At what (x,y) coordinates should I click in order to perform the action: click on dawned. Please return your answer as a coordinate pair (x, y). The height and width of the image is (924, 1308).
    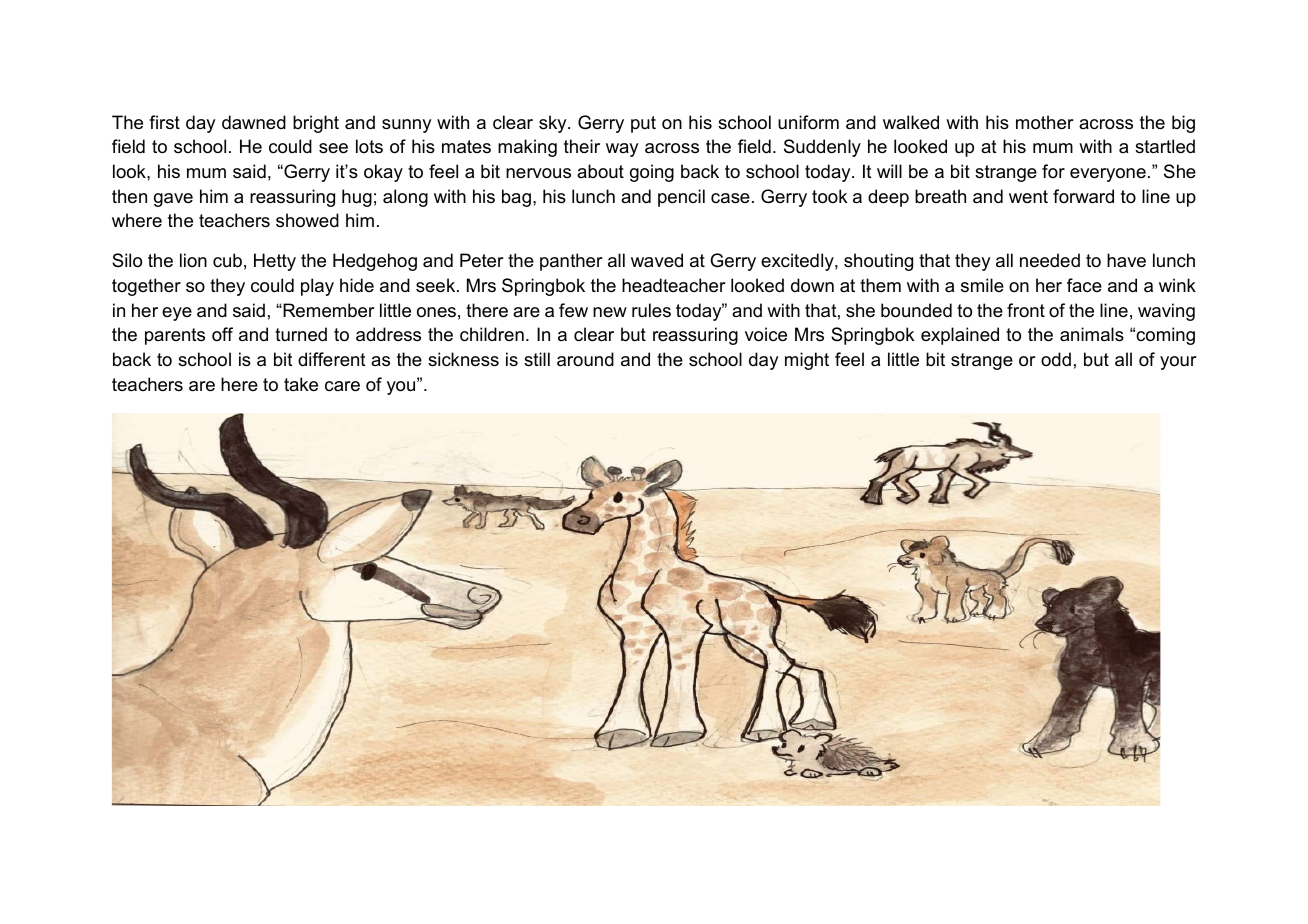
    Looking at the image, I should click on (254, 122).
